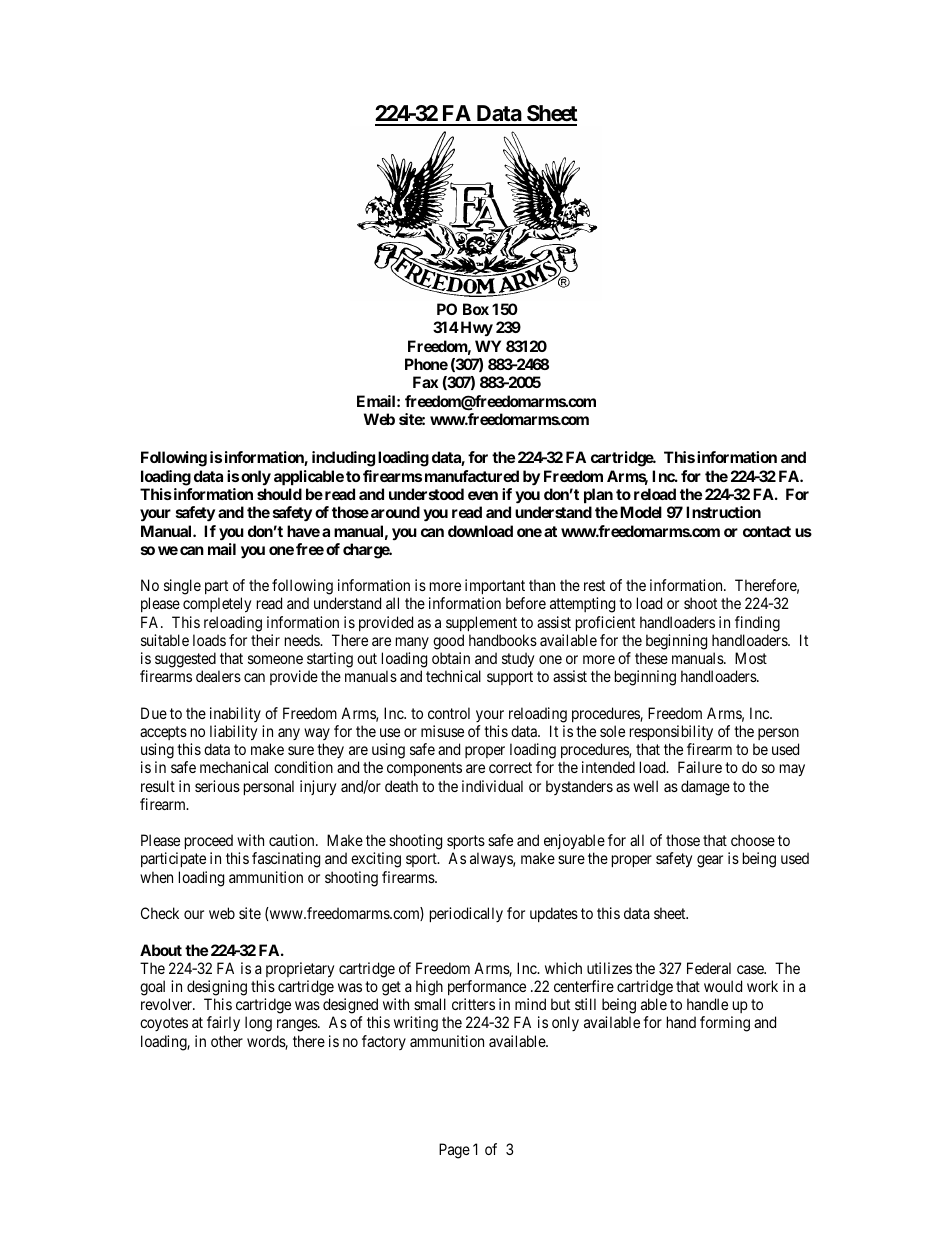  Describe the element at coordinates (227, 1041) in the screenshot. I see `other` at that location.
